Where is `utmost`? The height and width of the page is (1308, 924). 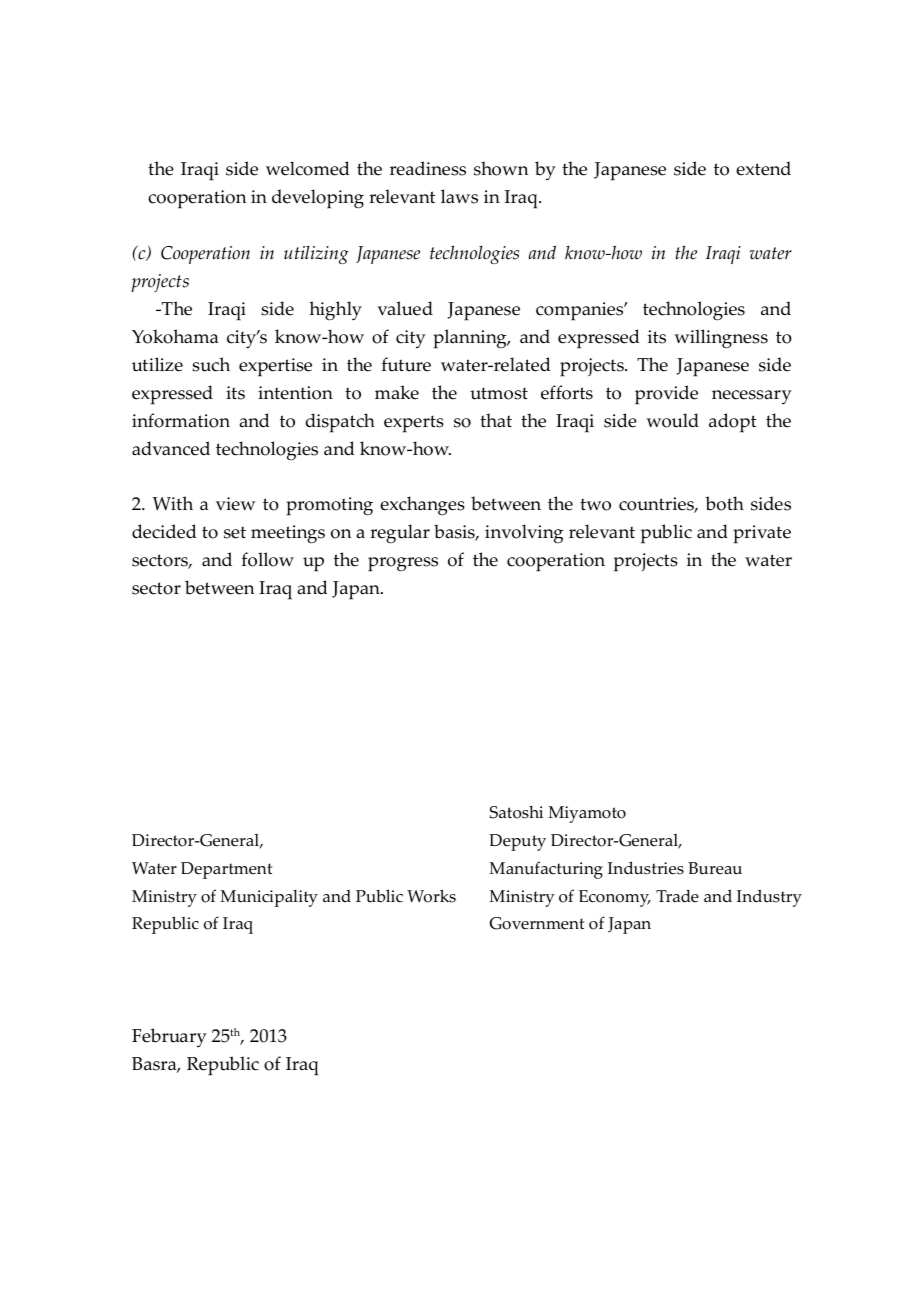 utmost is located at coordinates (499, 393).
